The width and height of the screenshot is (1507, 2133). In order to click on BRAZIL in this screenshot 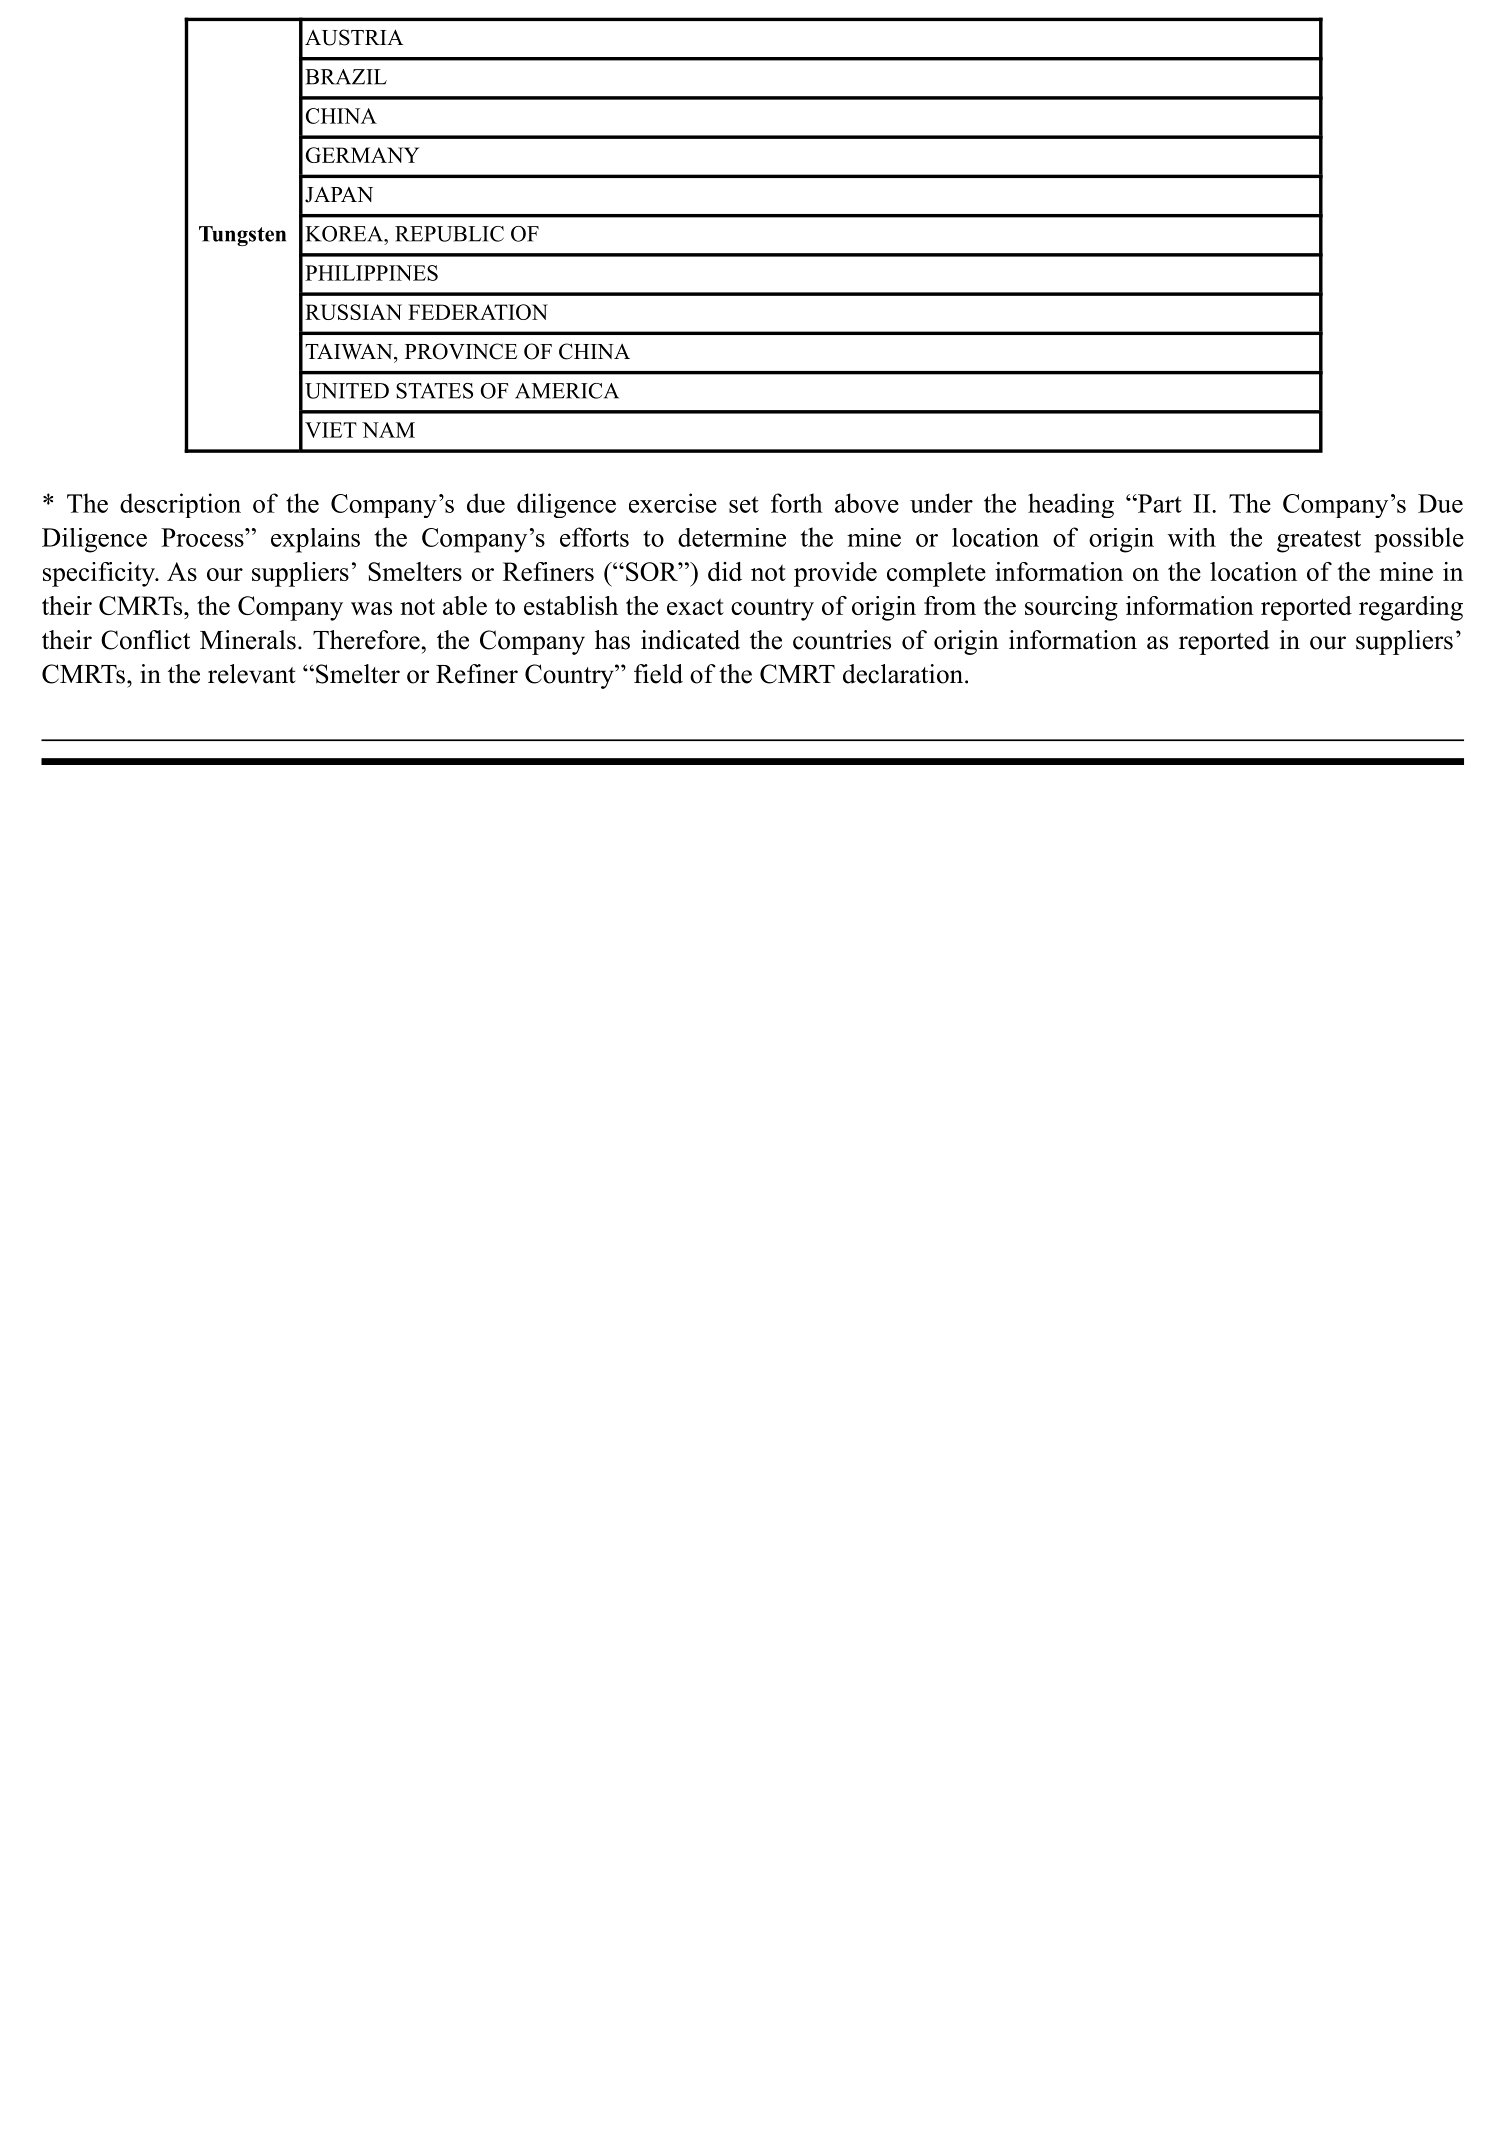, I will do `click(346, 77)`.
